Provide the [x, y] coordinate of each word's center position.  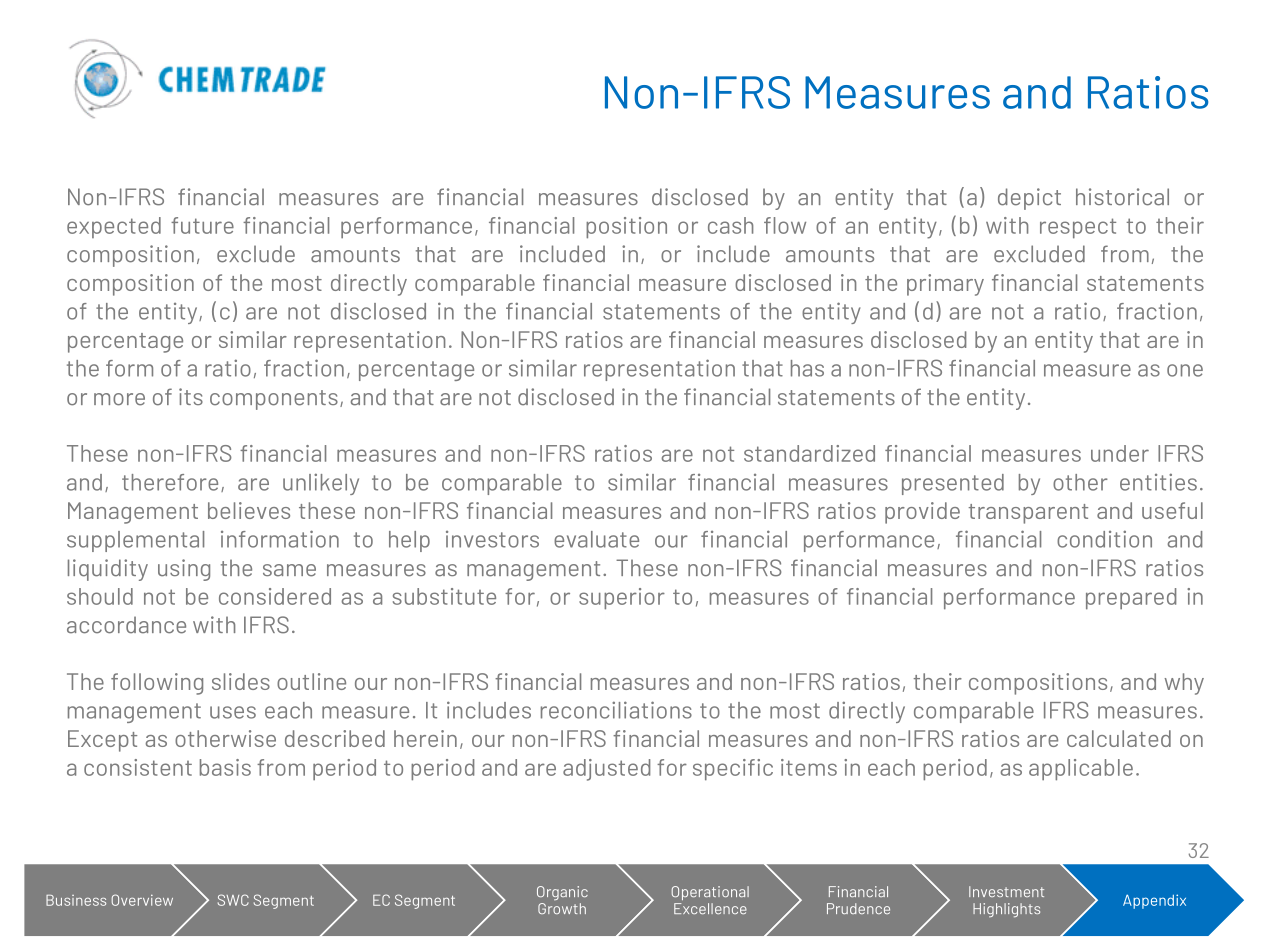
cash [730, 225]
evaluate [596, 539]
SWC [233, 900]
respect [1078, 228]
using [184, 570]
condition [1104, 539]
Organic [562, 893]
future [202, 225]
